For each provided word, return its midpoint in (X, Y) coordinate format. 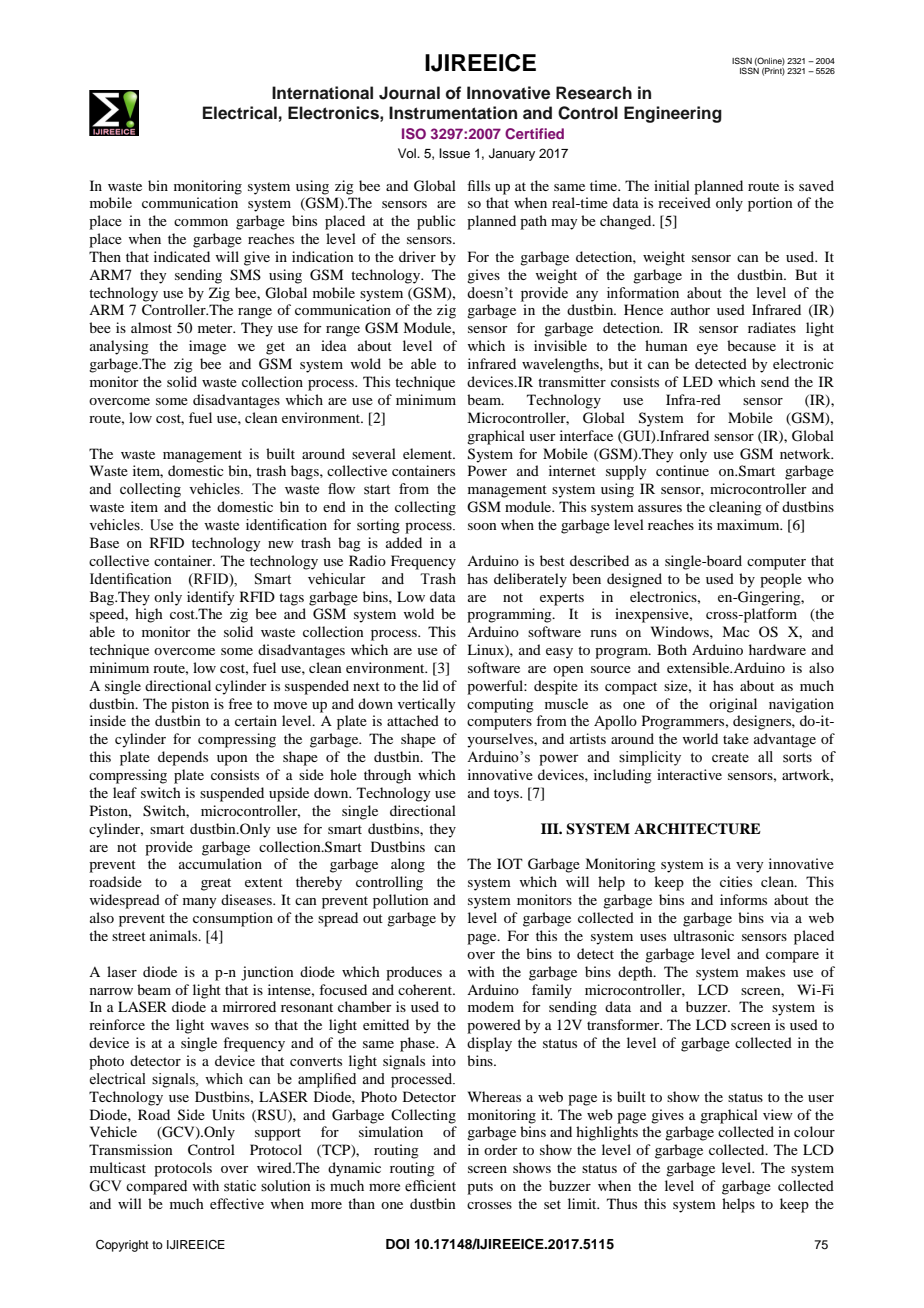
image (207, 347)
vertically (426, 705)
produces (414, 973)
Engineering (673, 114)
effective (237, 1203)
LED (698, 381)
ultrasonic (703, 935)
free (240, 703)
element (429, 453)
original (733, 705)
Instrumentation (453, 113)
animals (175, 935)
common (201, 222)
